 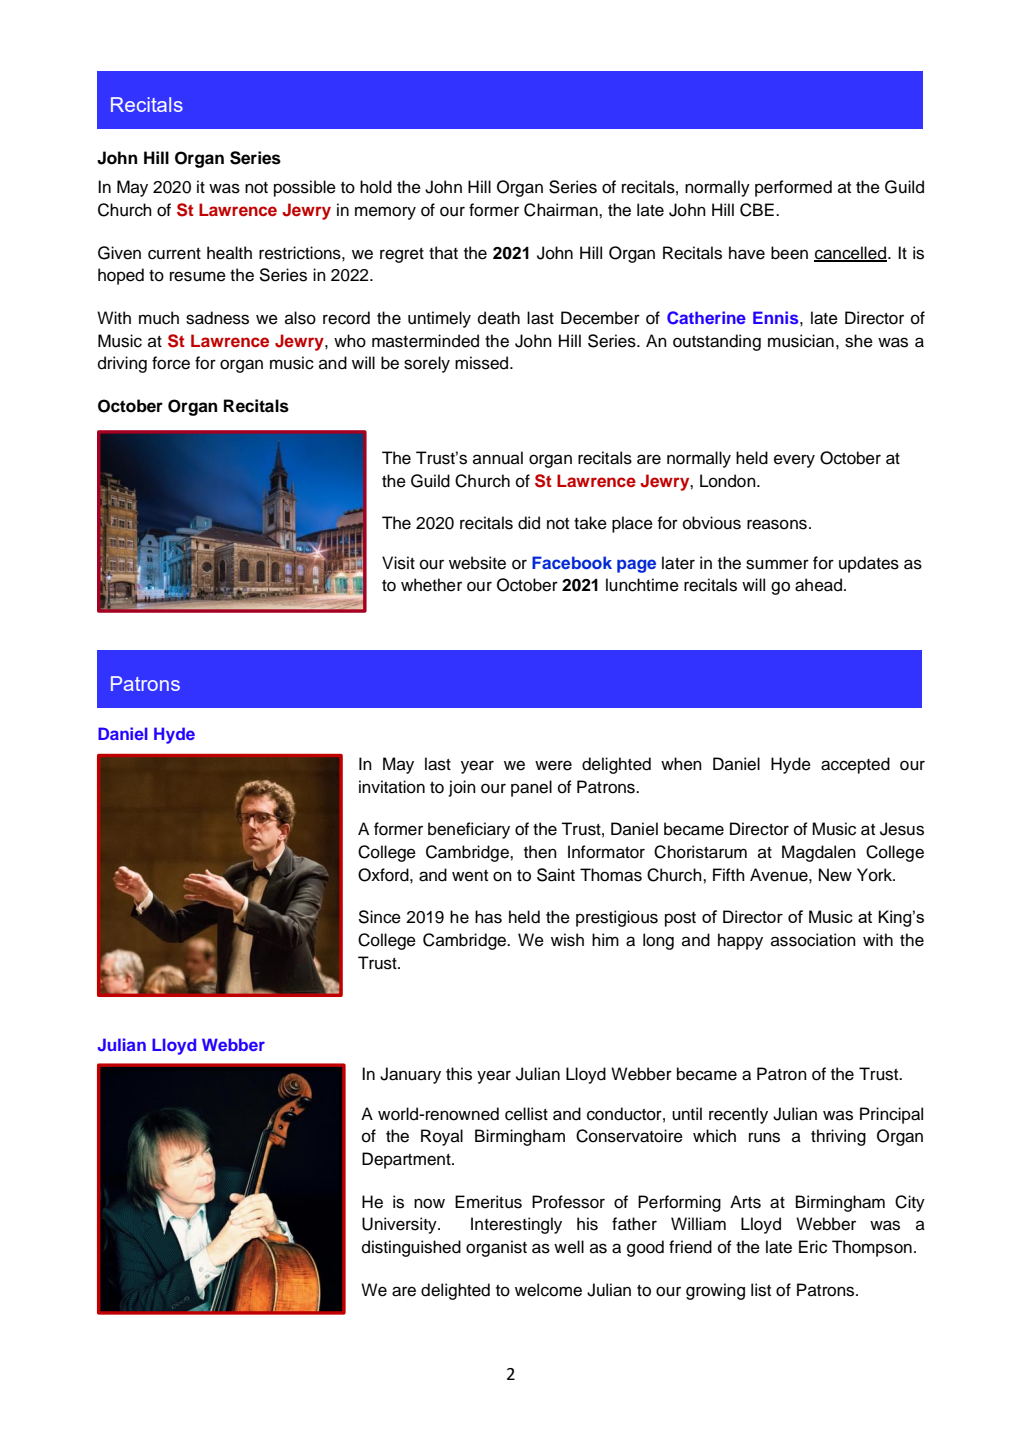 I want to click on University, so click(x=400, y=1225).
